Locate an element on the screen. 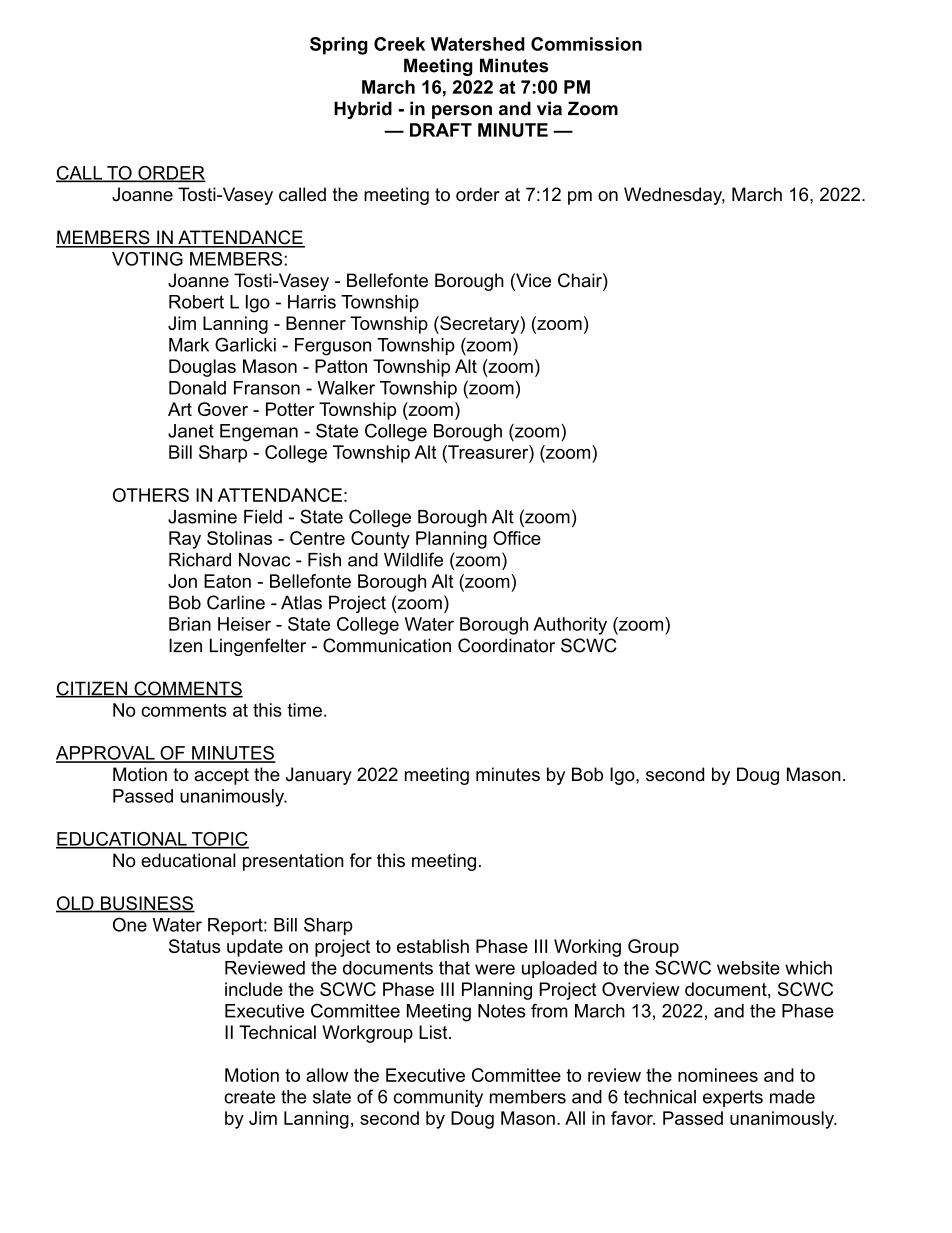 This screenshot has height=1233, width=952. Communication is located at coordinates (387, 645).
